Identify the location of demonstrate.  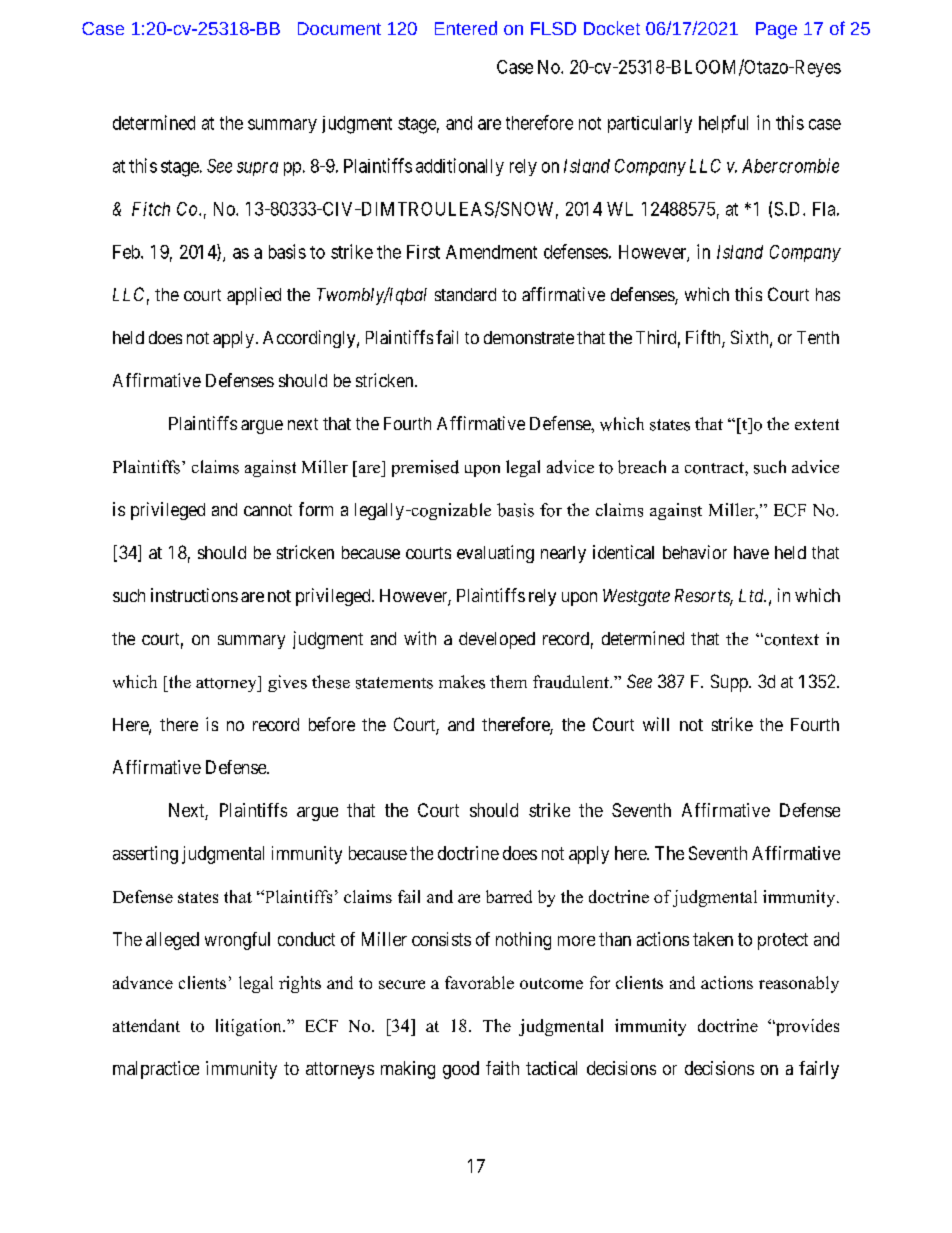
(529, 337).
